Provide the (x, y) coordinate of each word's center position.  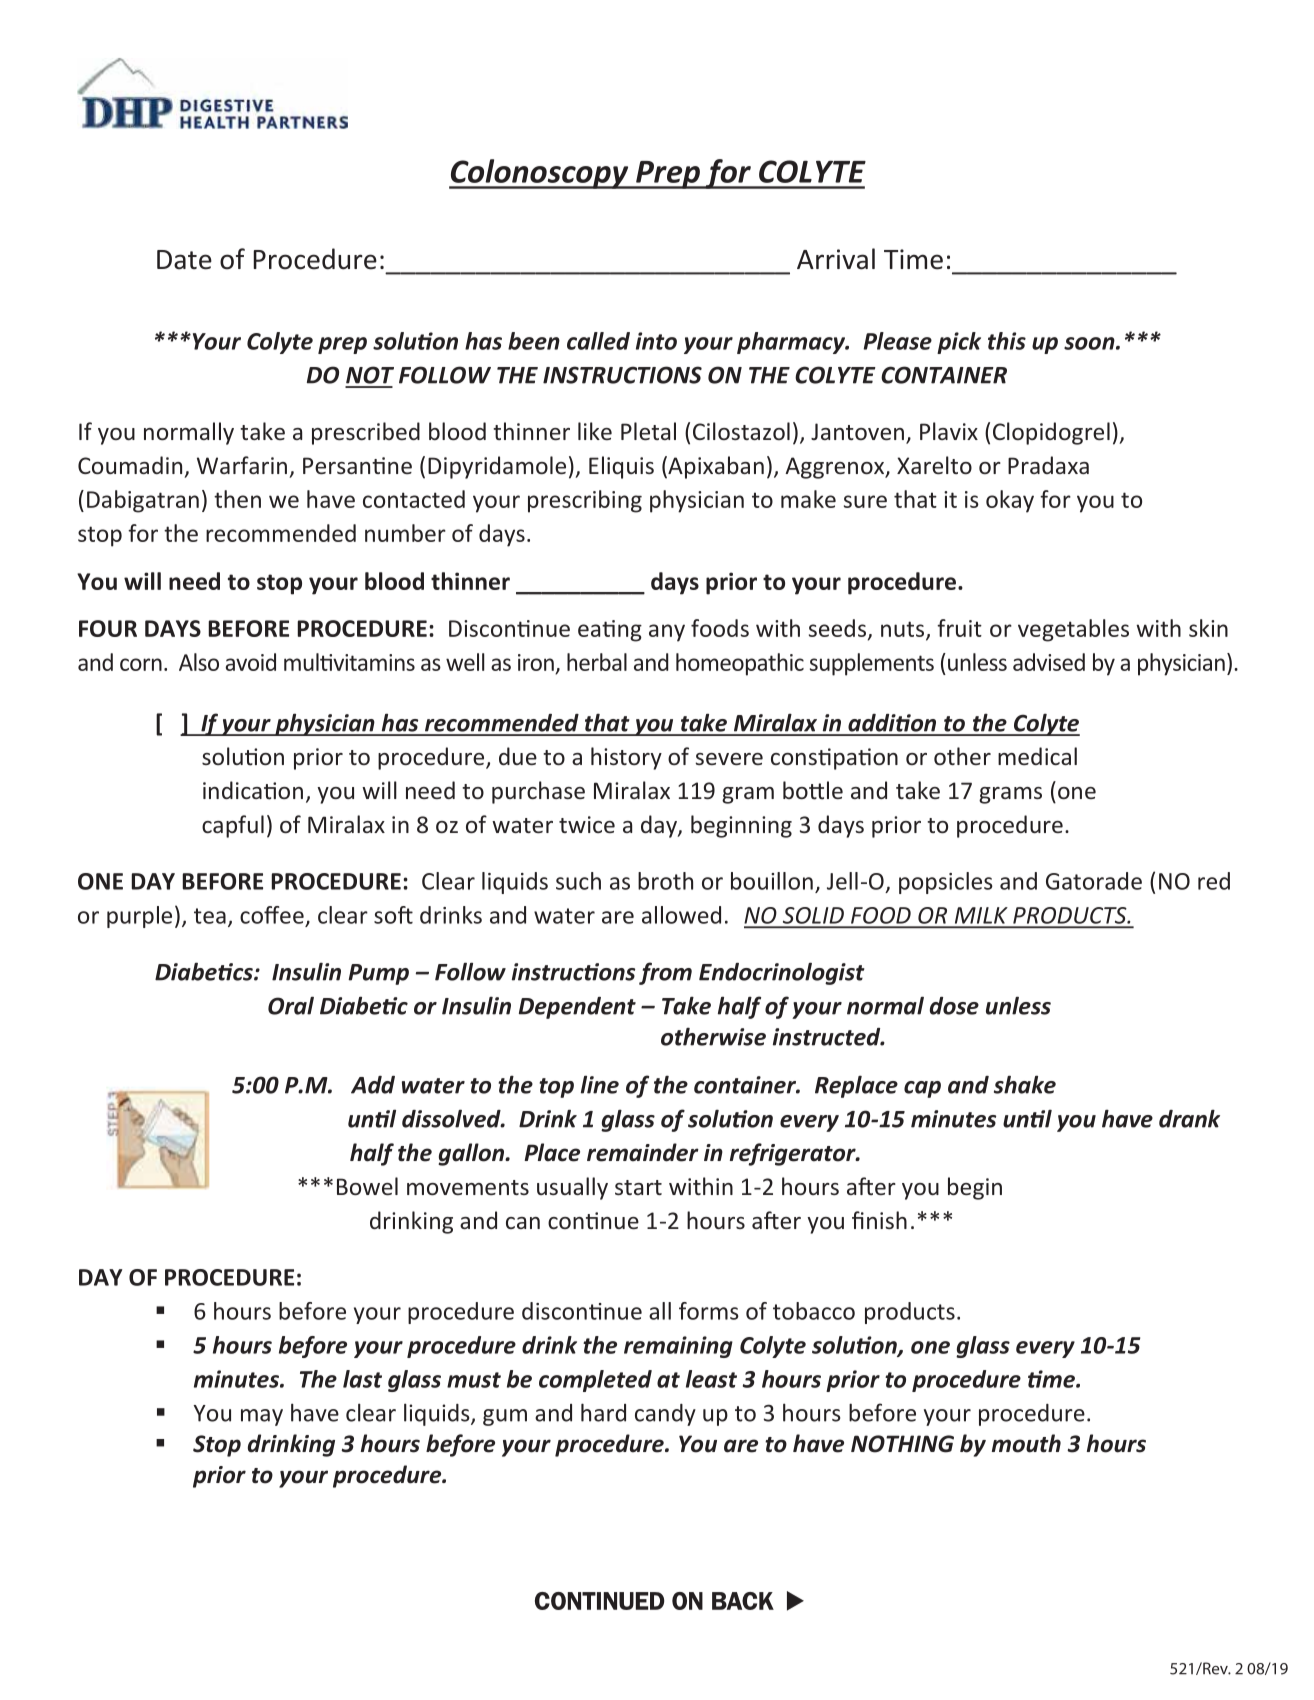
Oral (291, 1005)
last (362, 1379)
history (626, 758)
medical (1037, 756)
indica (232, 790)
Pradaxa (1048, 465)
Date (184, 260)
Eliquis (621, 467)
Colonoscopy (540, 174)
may (262, 1417)
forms (709, 1311)
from (665, 973)
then (237, 499)
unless (1018, 1005)
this (1007, 341)
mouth (1026, 1443)
